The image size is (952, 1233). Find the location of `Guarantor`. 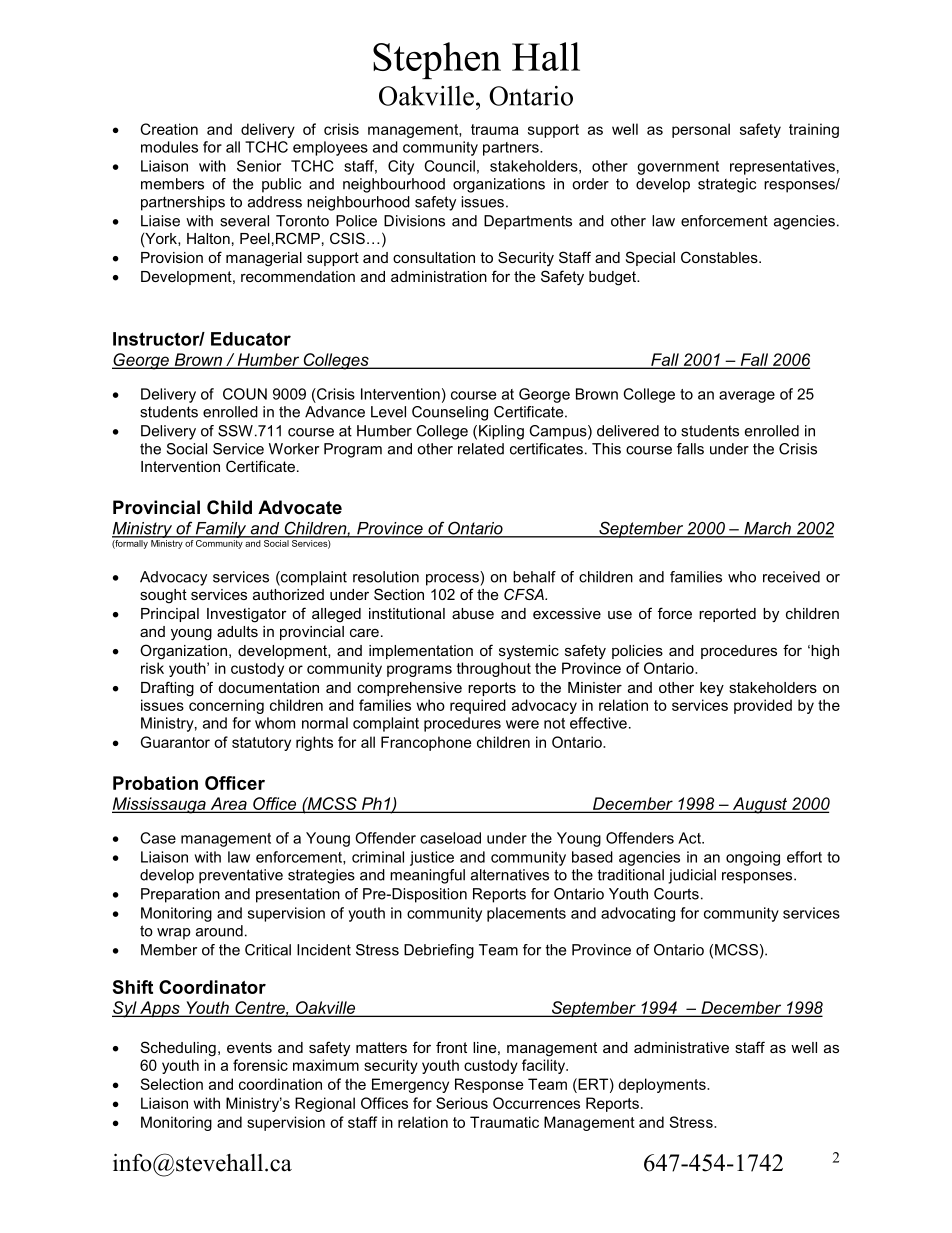

Guarantor is located at coordinates (175, 742).
